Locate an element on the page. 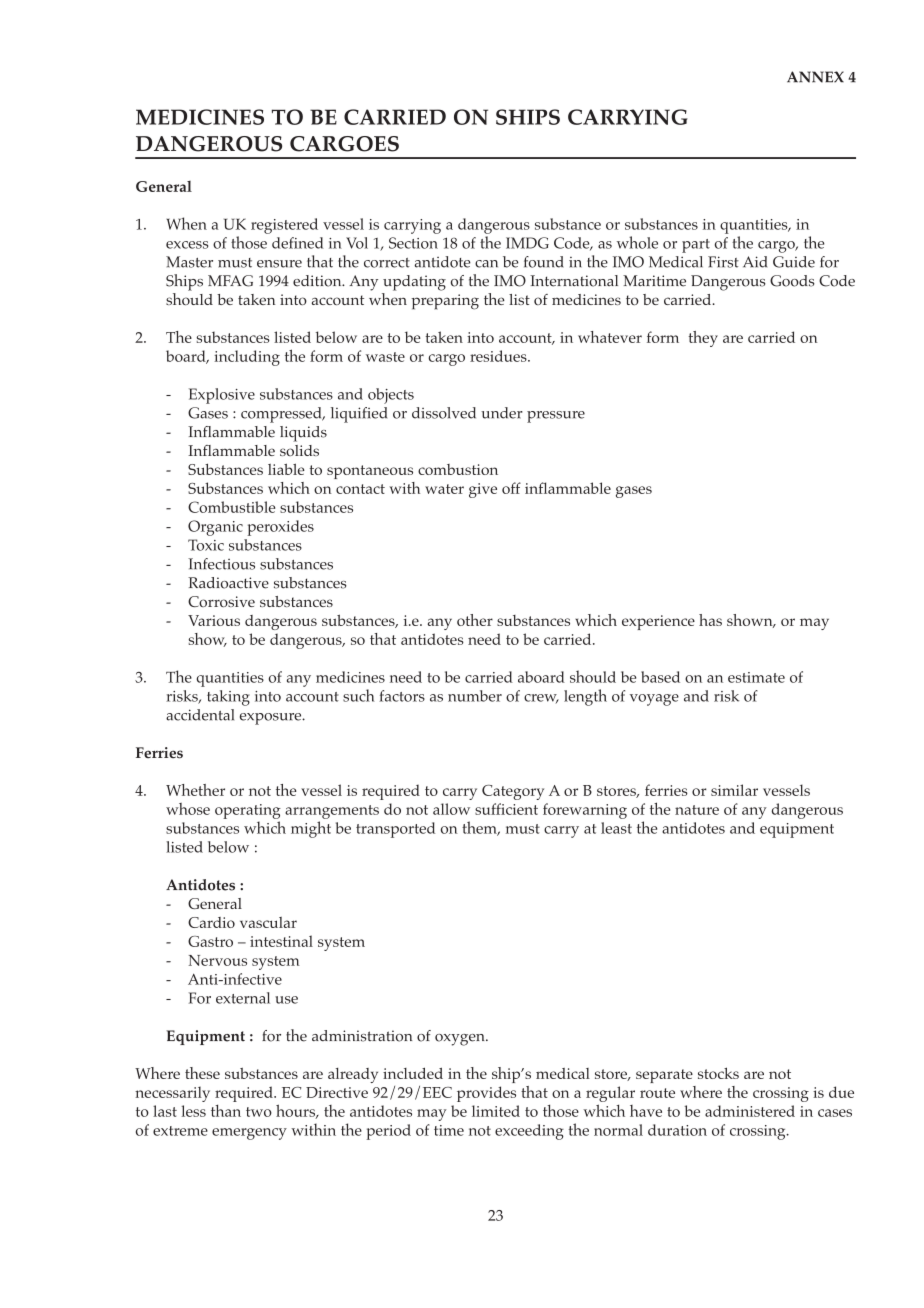 This page has width=924, height=1308. compressed is located at coordinates (282, 415).
